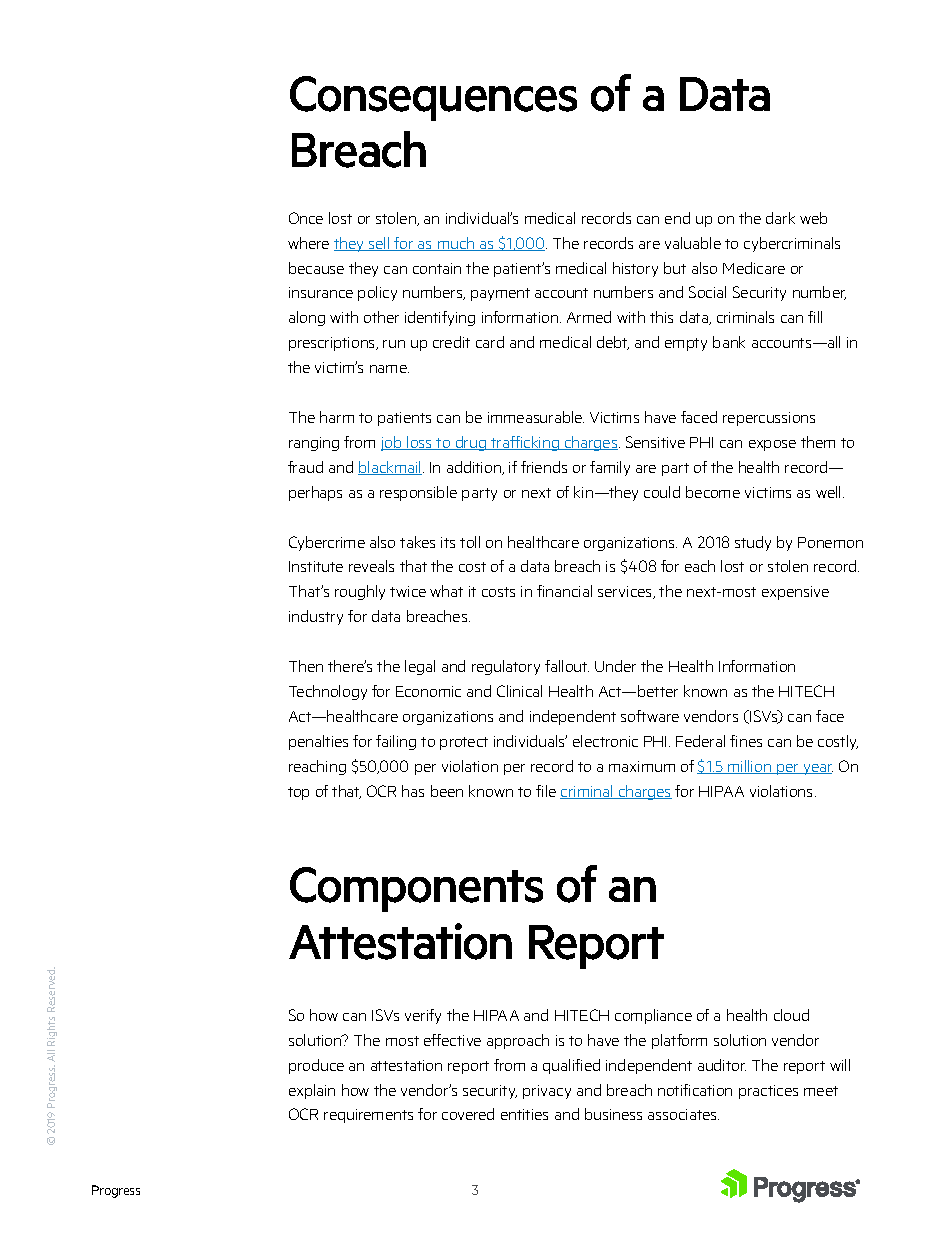 This screenshot has height=1233, width=952. I want to click on expensive, so click(795, 593).
